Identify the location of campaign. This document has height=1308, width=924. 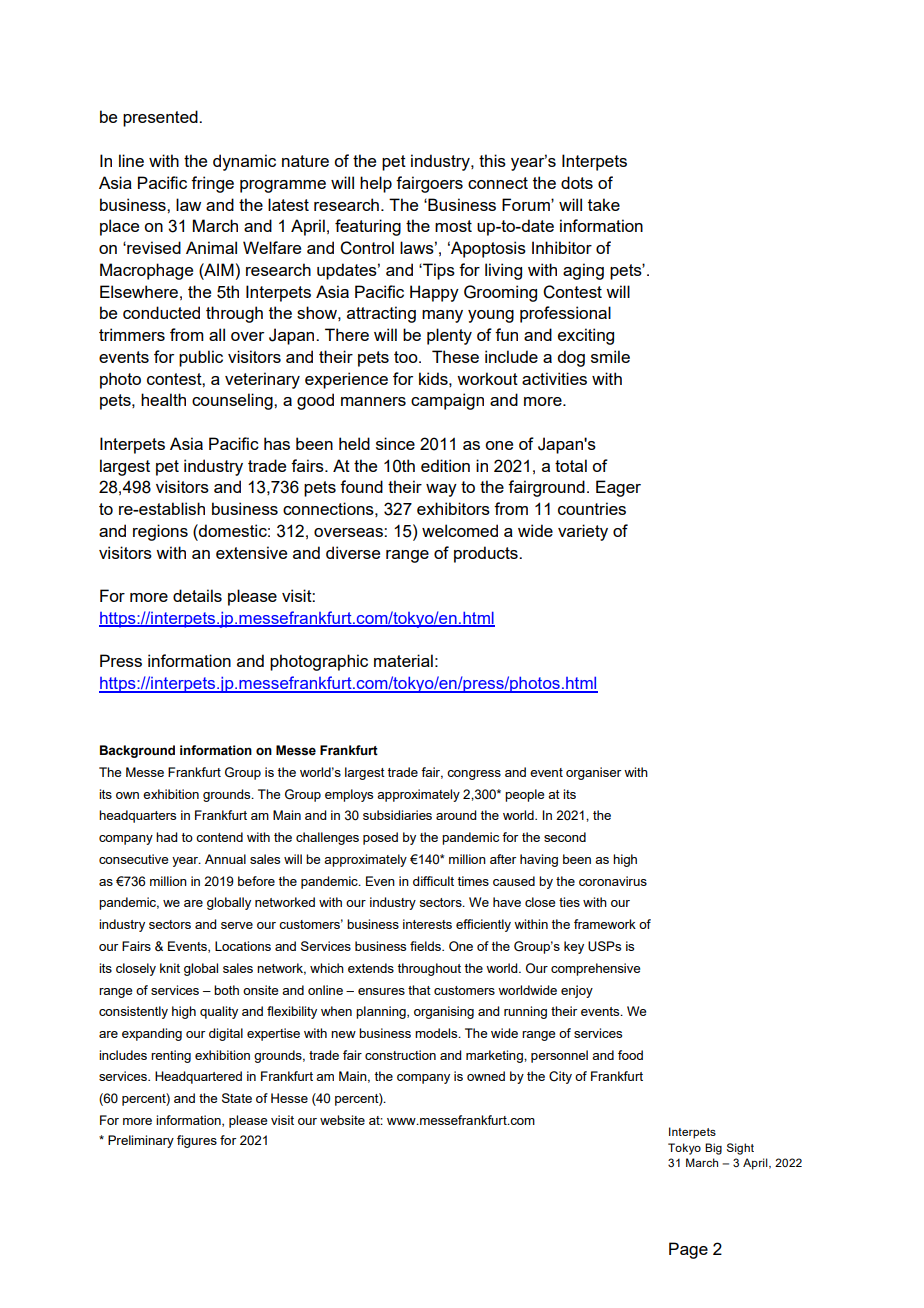
(447, 401).
